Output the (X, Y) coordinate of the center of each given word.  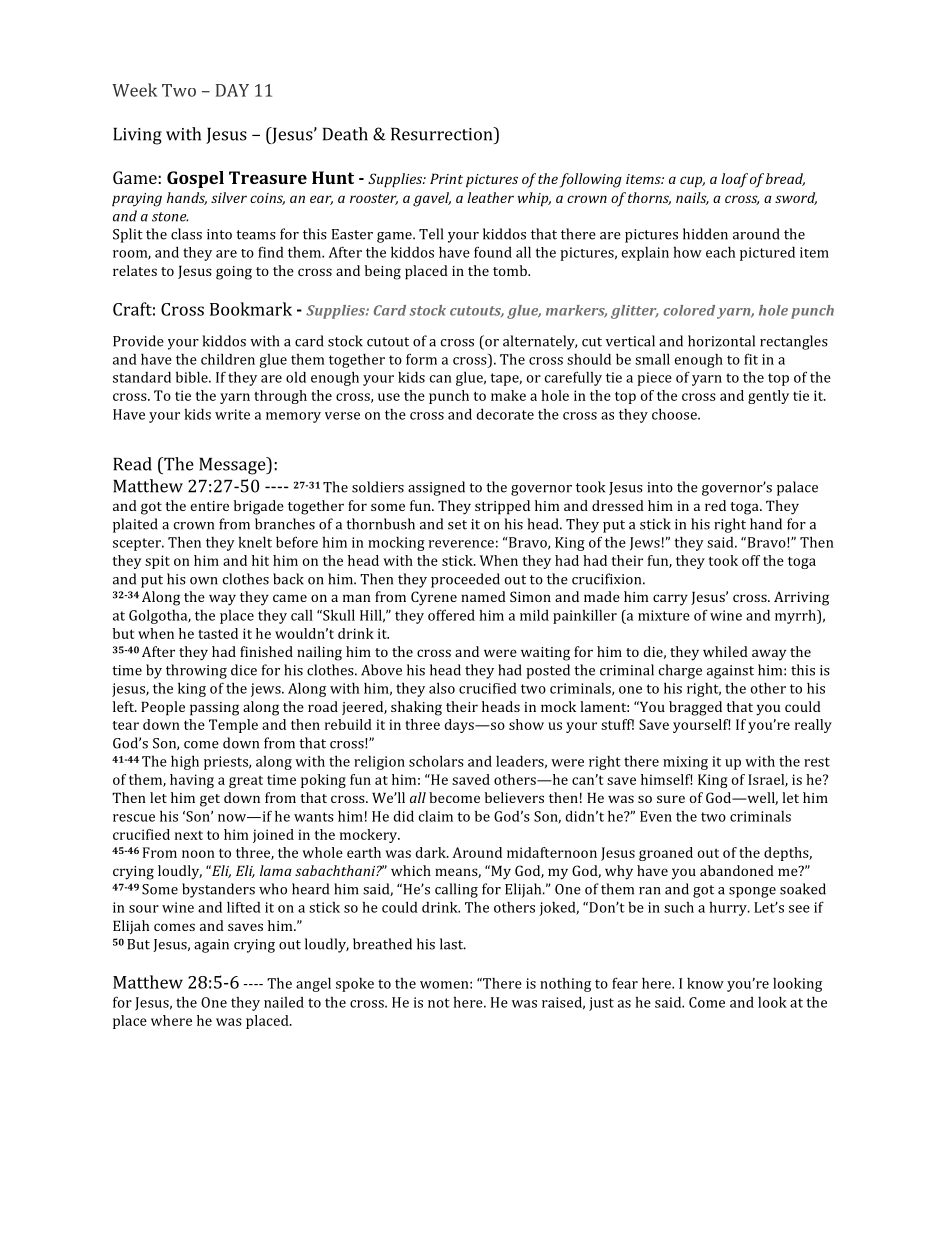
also (442, 688)
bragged (695, 708)
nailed (284, 1002)
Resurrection (443, 134)
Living (137, 136)
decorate (505, 414)
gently (768, 397)
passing (214, 709)
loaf (734, 180)
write (232, 414)
